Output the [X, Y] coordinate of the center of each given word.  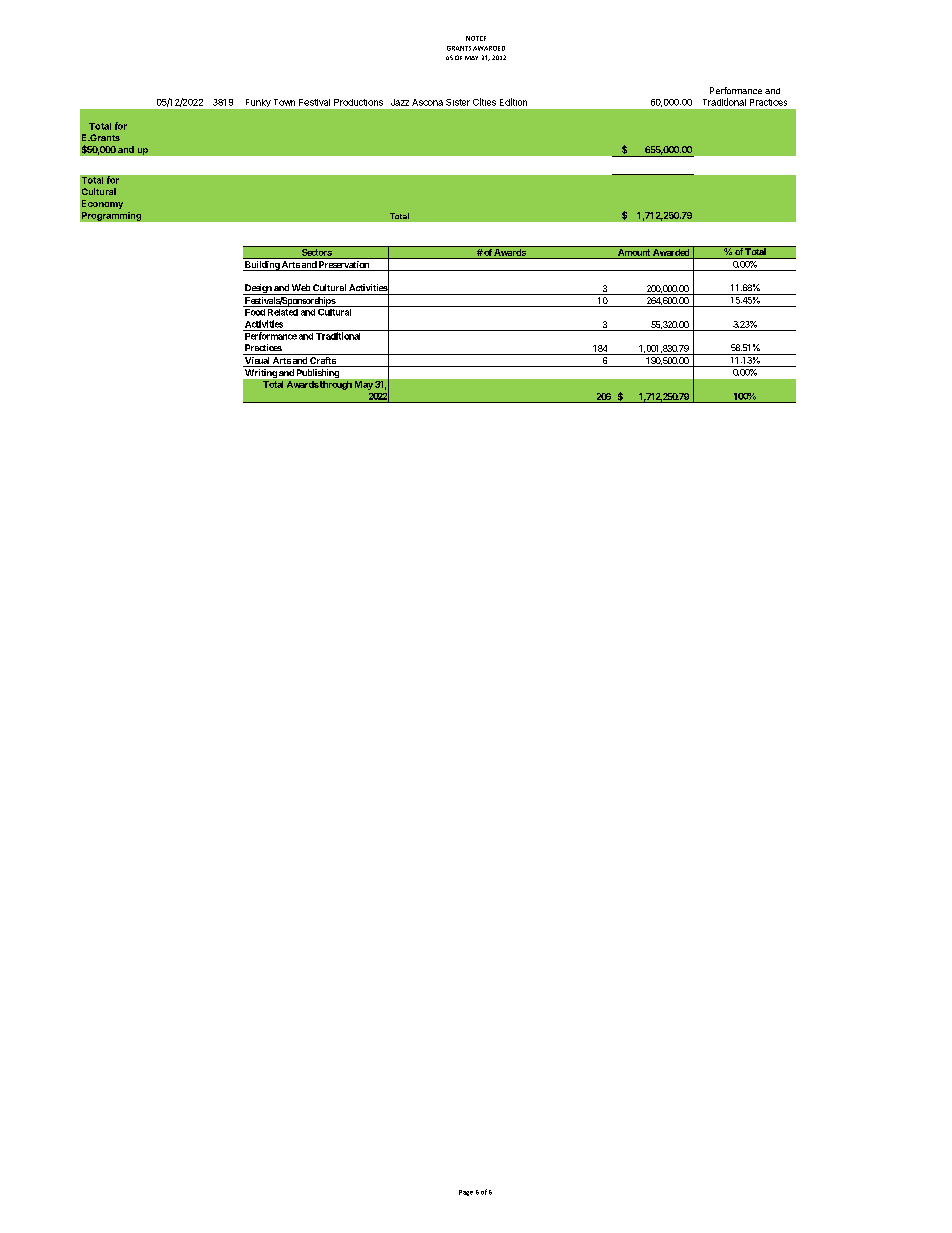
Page [466, 1193]
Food [255, 312]
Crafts [322, 362]
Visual [257, 362]
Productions [358, 102]
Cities [484, 102]
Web [301, 287]
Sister [458, 102]
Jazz [400, 102]
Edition [513, 102]
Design [258, 289]
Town [284, 102]
